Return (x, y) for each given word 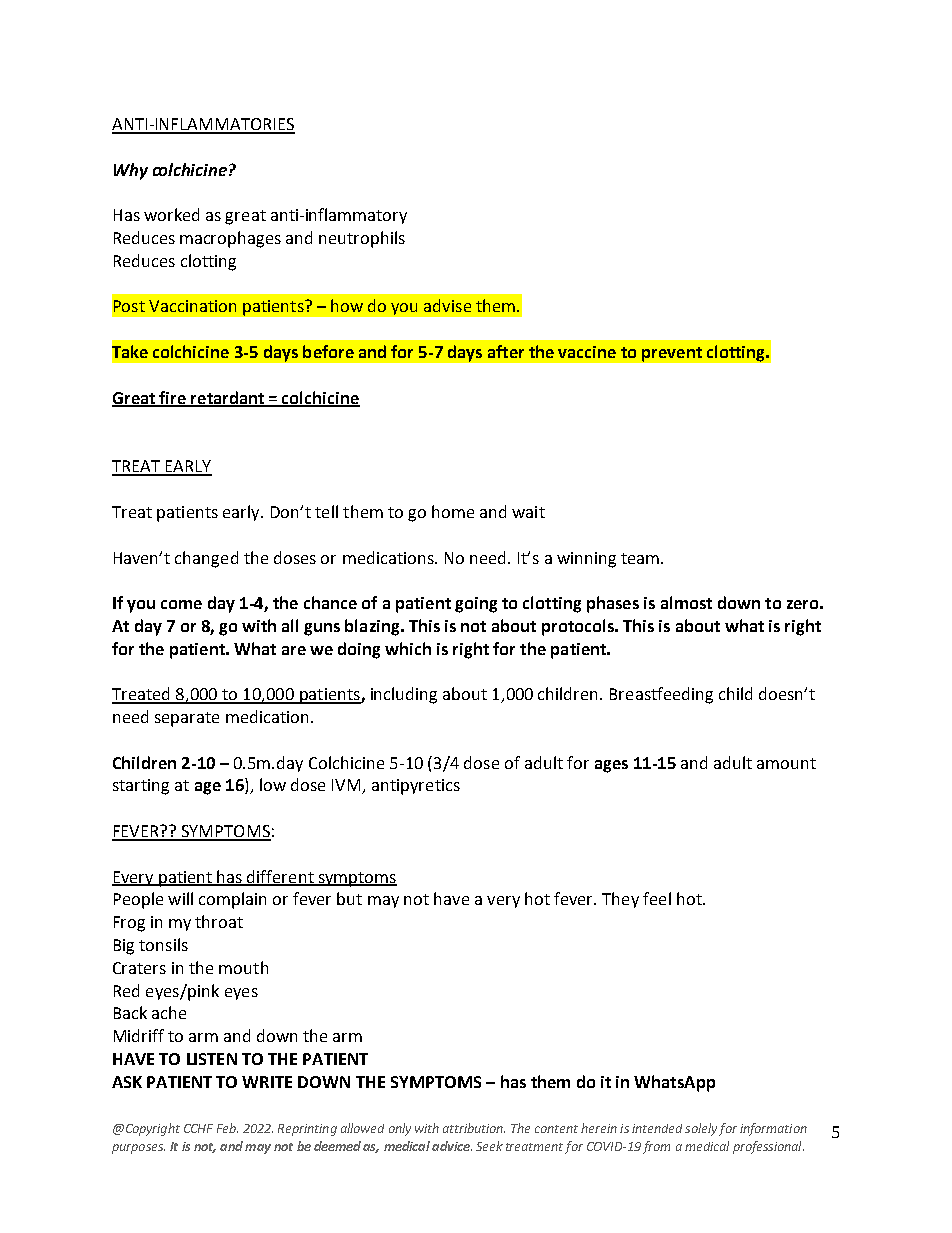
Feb (227, 1128)
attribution (474, 1128)
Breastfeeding (661, 695)
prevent (672, 354)
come (181, 604)
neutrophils (362, 239)
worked (171, 214)
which (408, 648)
